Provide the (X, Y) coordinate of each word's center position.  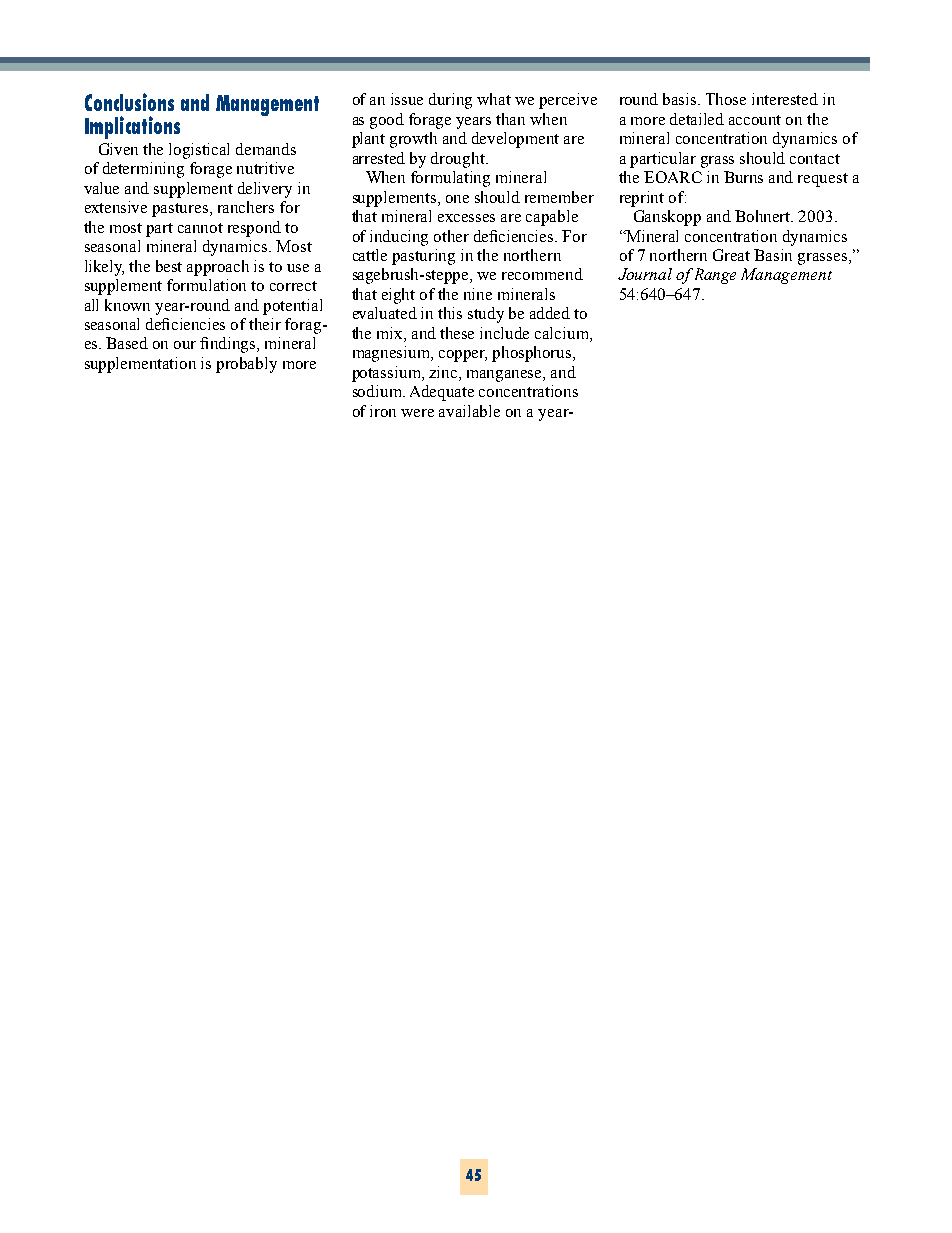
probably (246, 365)
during (450, 101)
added (550, 313)
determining (143, 170)
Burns (743, 177)
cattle (370, 255)
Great (731, 255)
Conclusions (129, 102)
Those (726, 99)
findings (229, 345)
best (169, 266)
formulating (450, 179)
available (469, 411)
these (457, 333)
